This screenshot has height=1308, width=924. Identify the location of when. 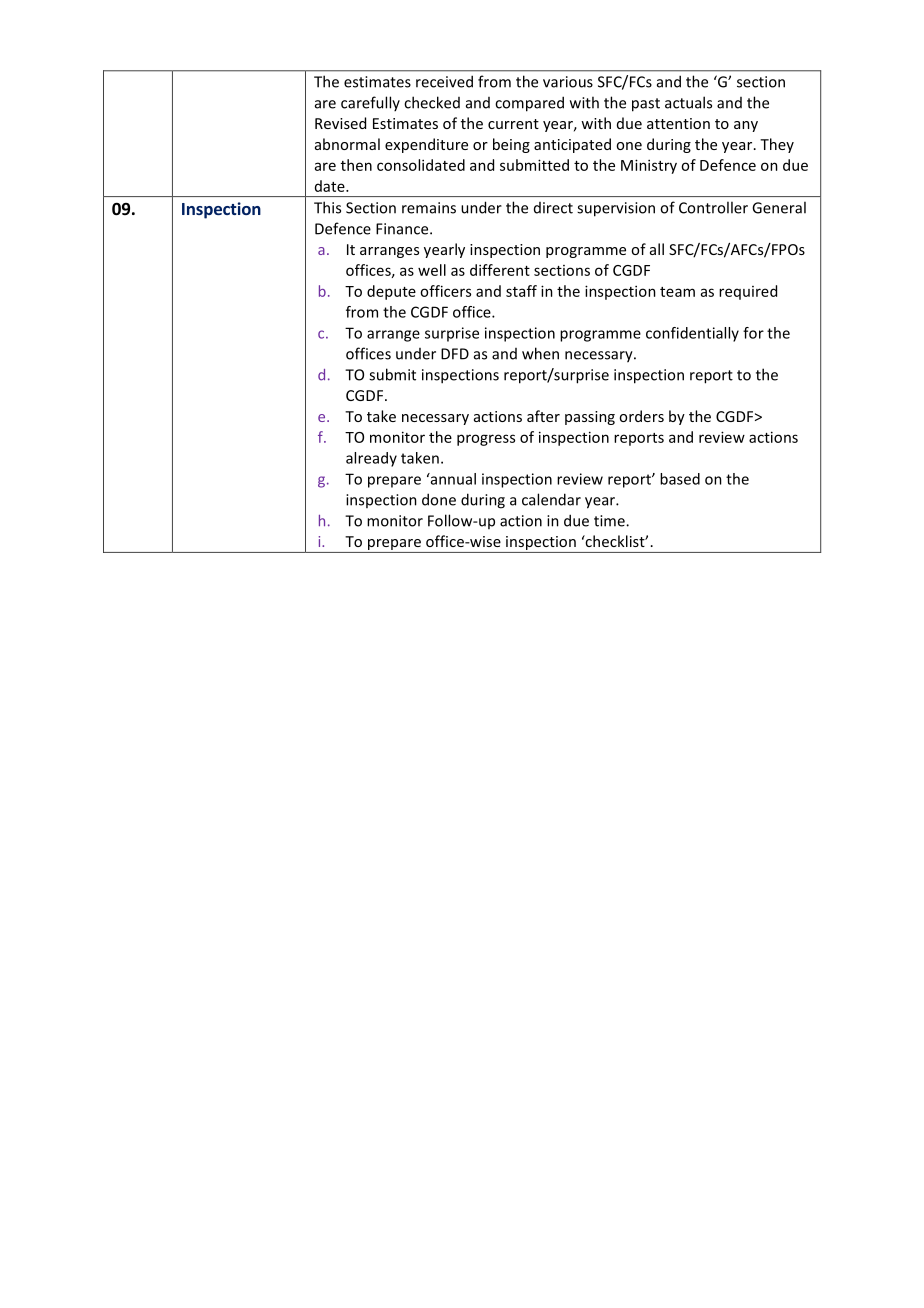
(540, 353).
